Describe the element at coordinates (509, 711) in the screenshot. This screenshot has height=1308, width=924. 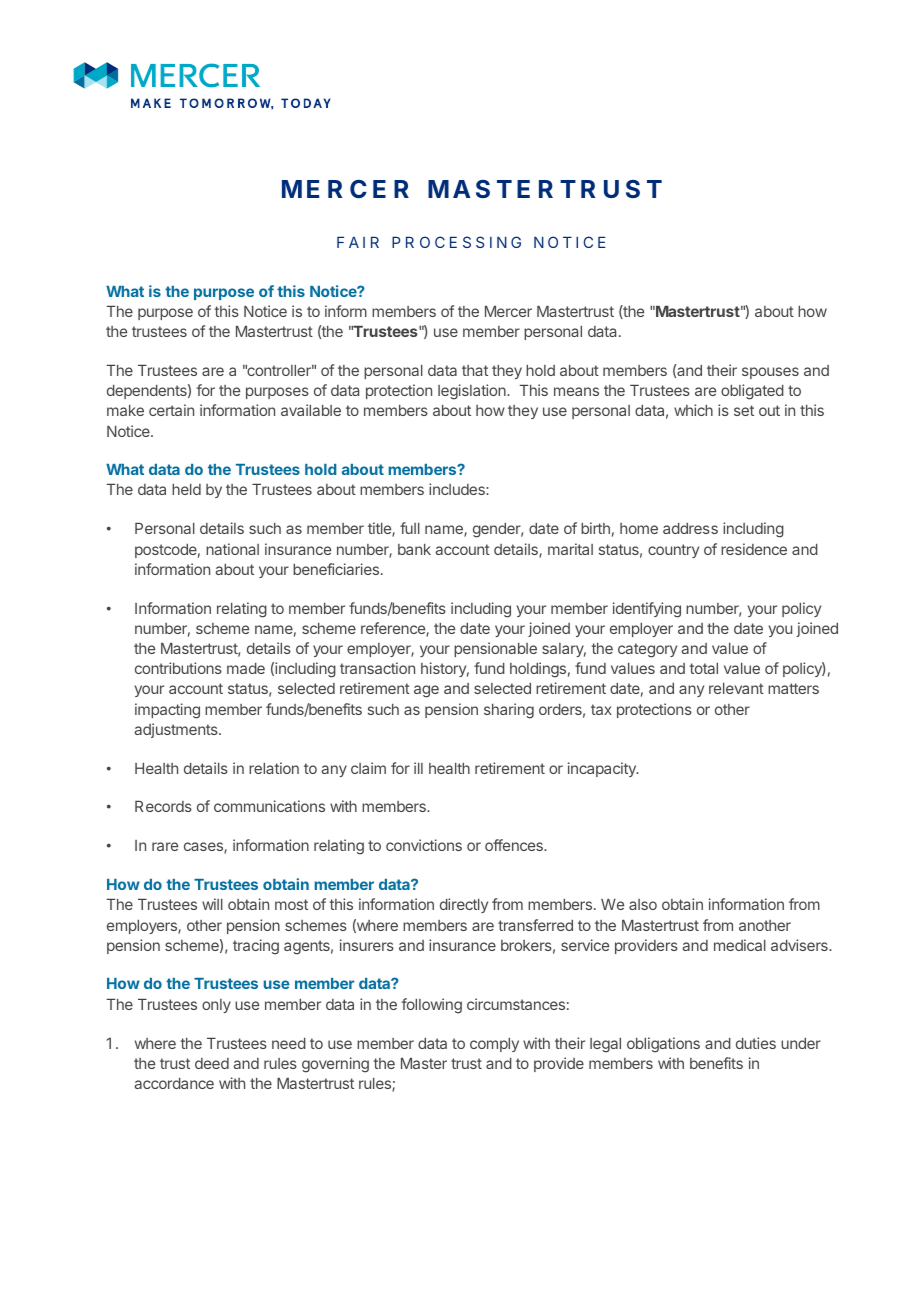
I see `sharing` at that location.
